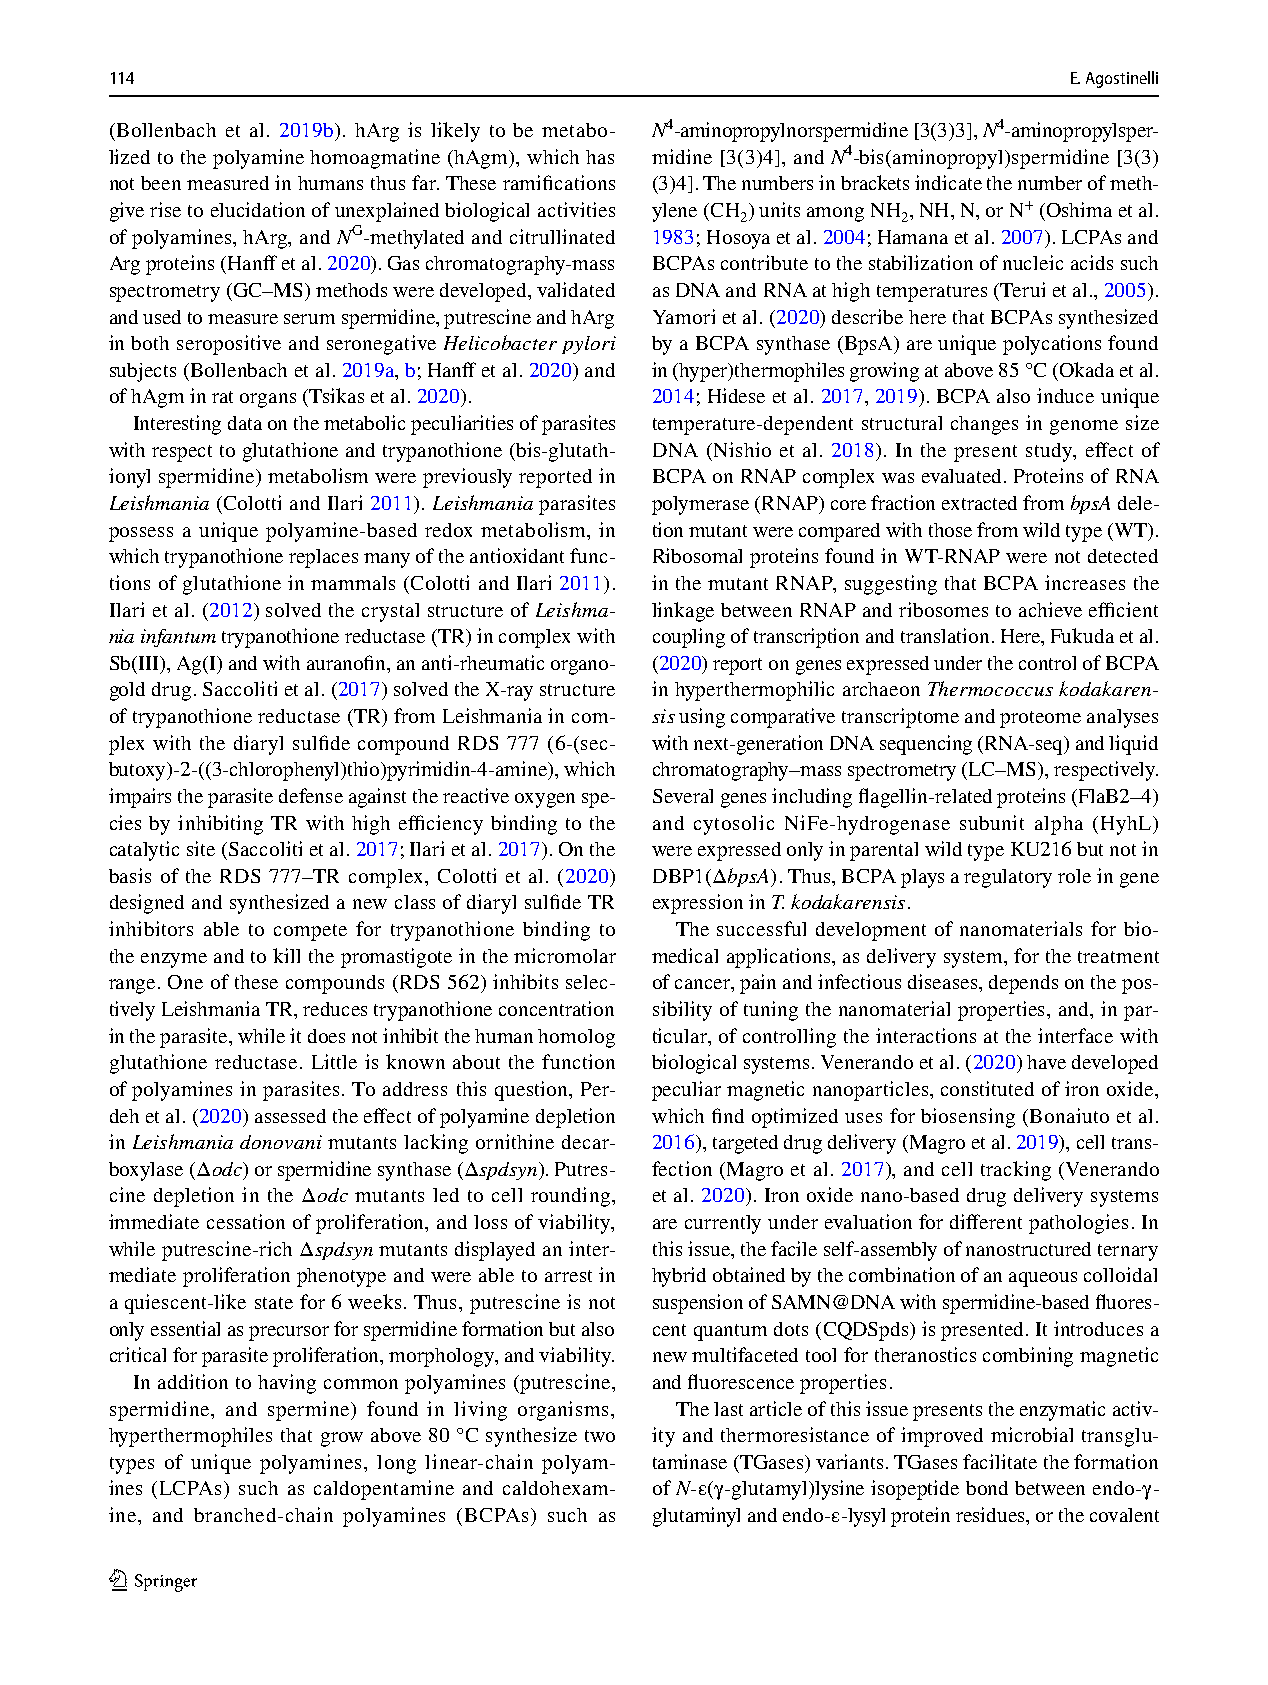 This screenshot has height=1685, width=1268. I want to click on validated, so click(576, 289).
